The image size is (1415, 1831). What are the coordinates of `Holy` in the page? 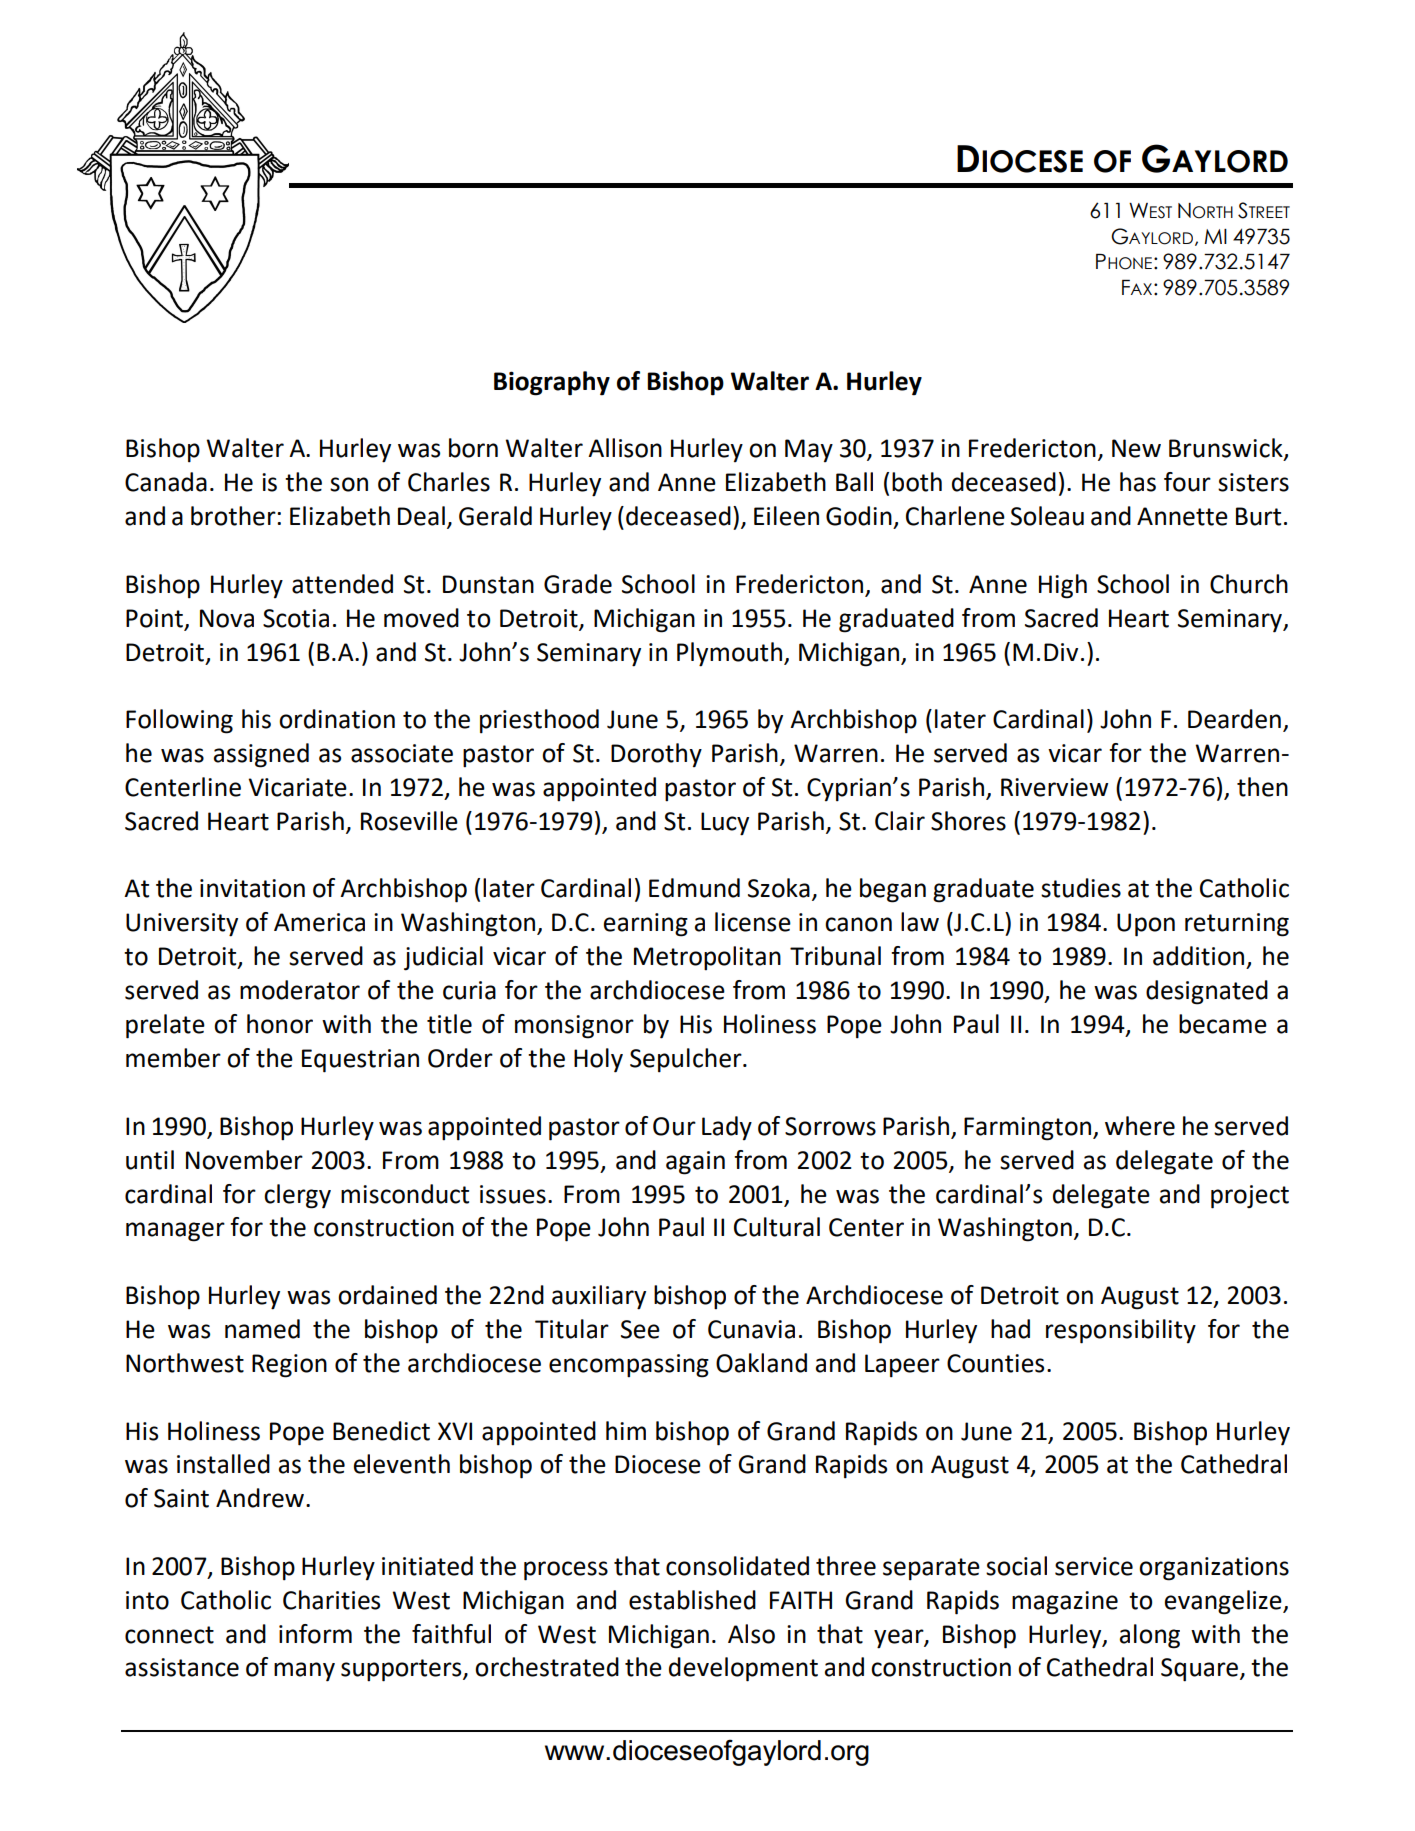 It's located at (598, 1060).
